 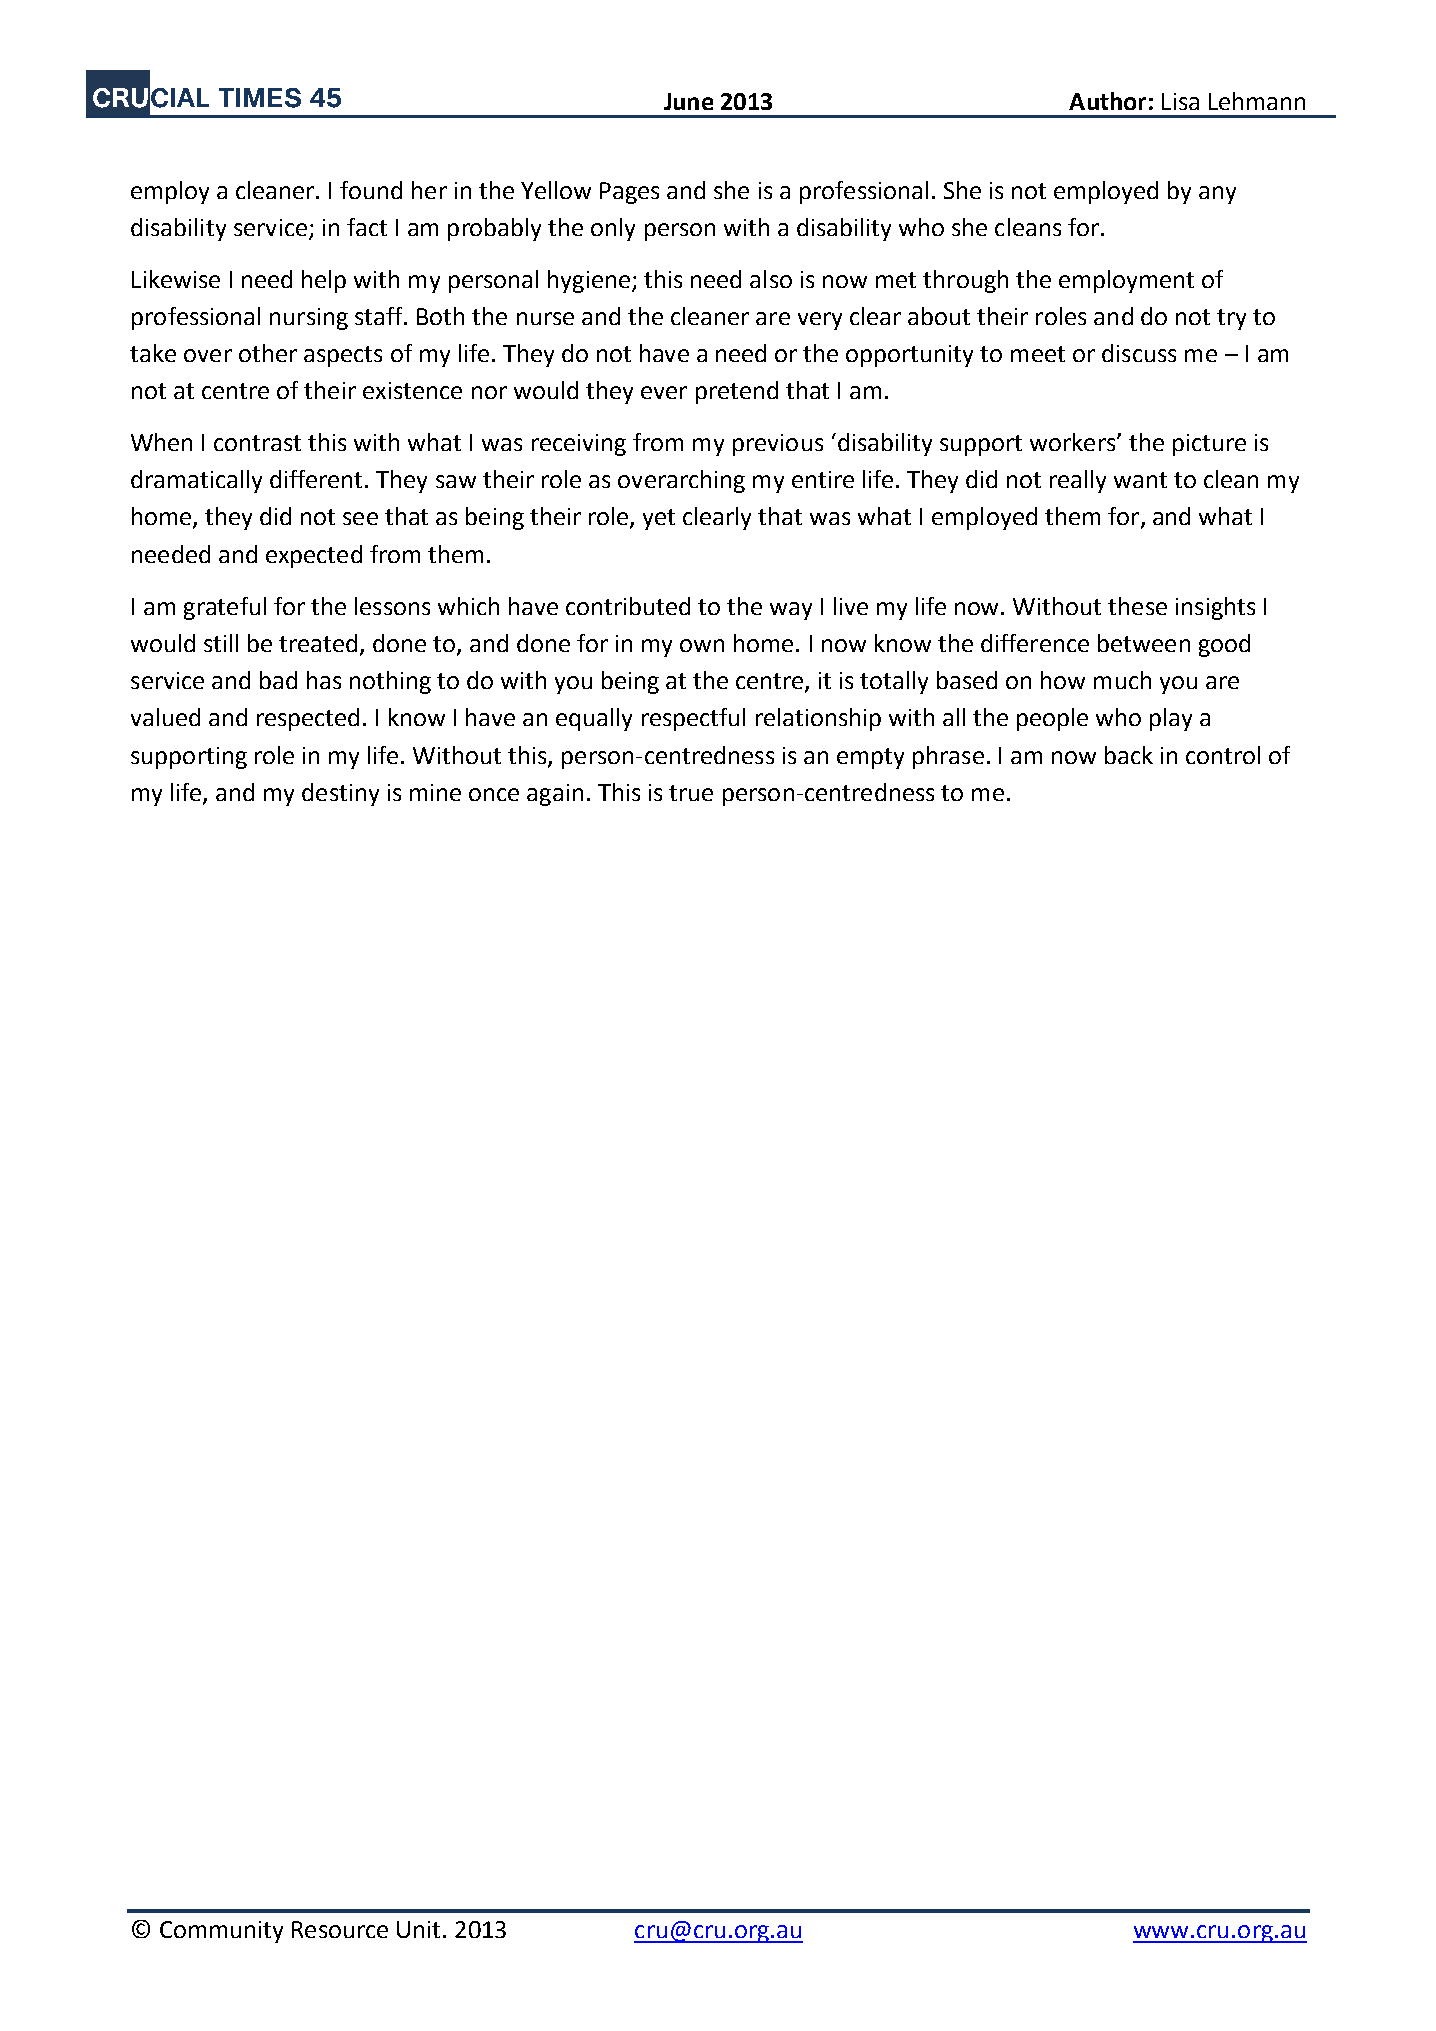 What do you see at coordinates (691, 793) in the screenshot?
I see `true` at bounding box center [691, 793].
